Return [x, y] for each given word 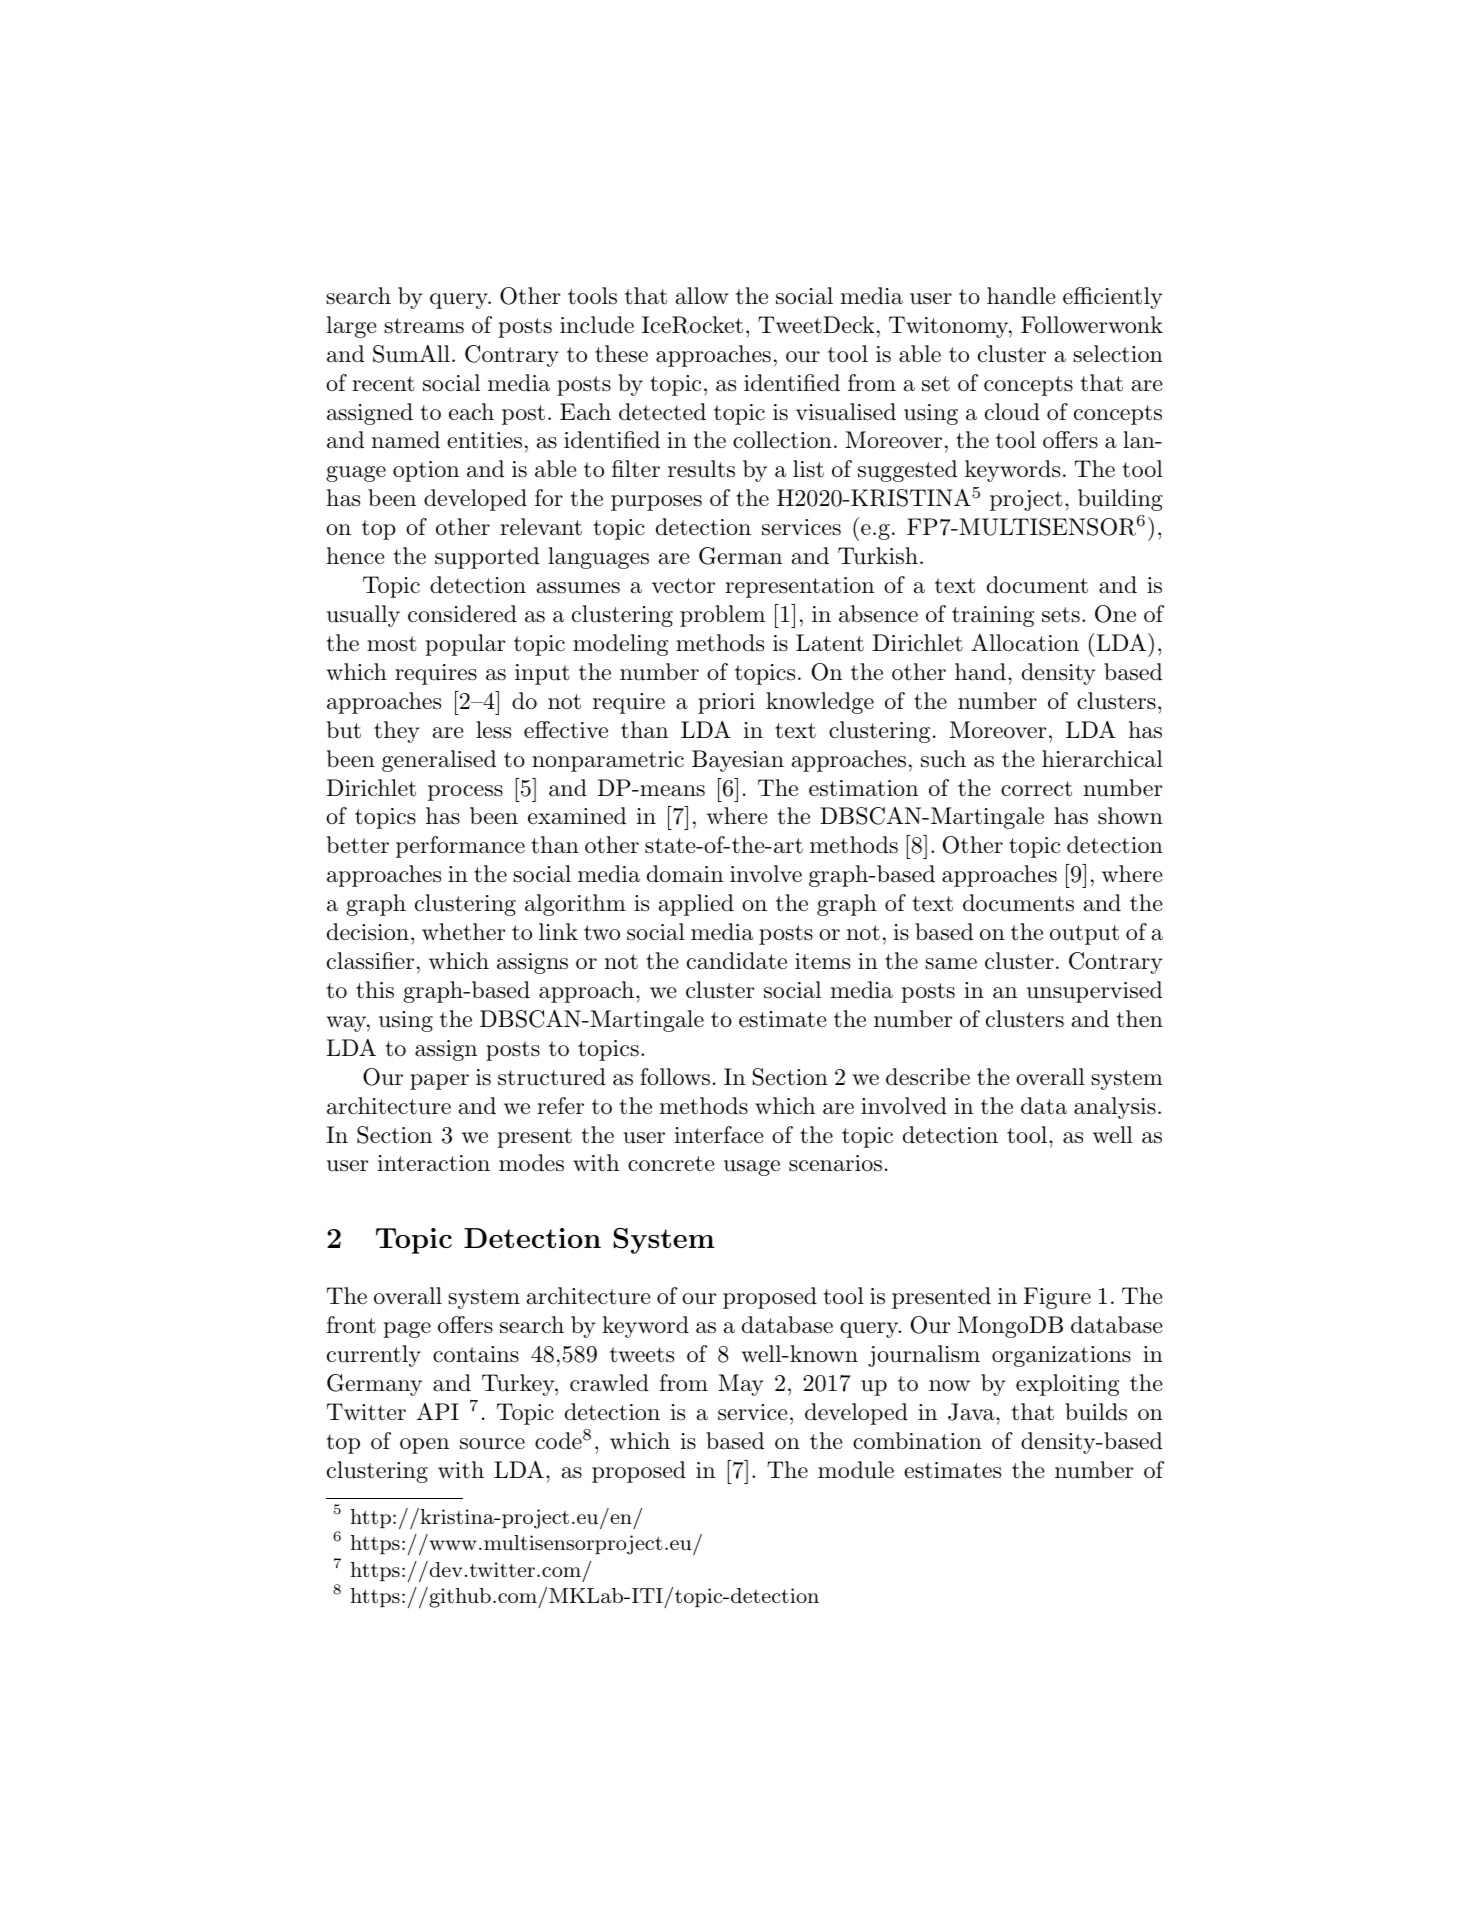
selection [1118, 354]
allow [702, 296]
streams [424, 326]
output [1084, 935]
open [424, 1446]
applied [696, 905]
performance [460, 847]
